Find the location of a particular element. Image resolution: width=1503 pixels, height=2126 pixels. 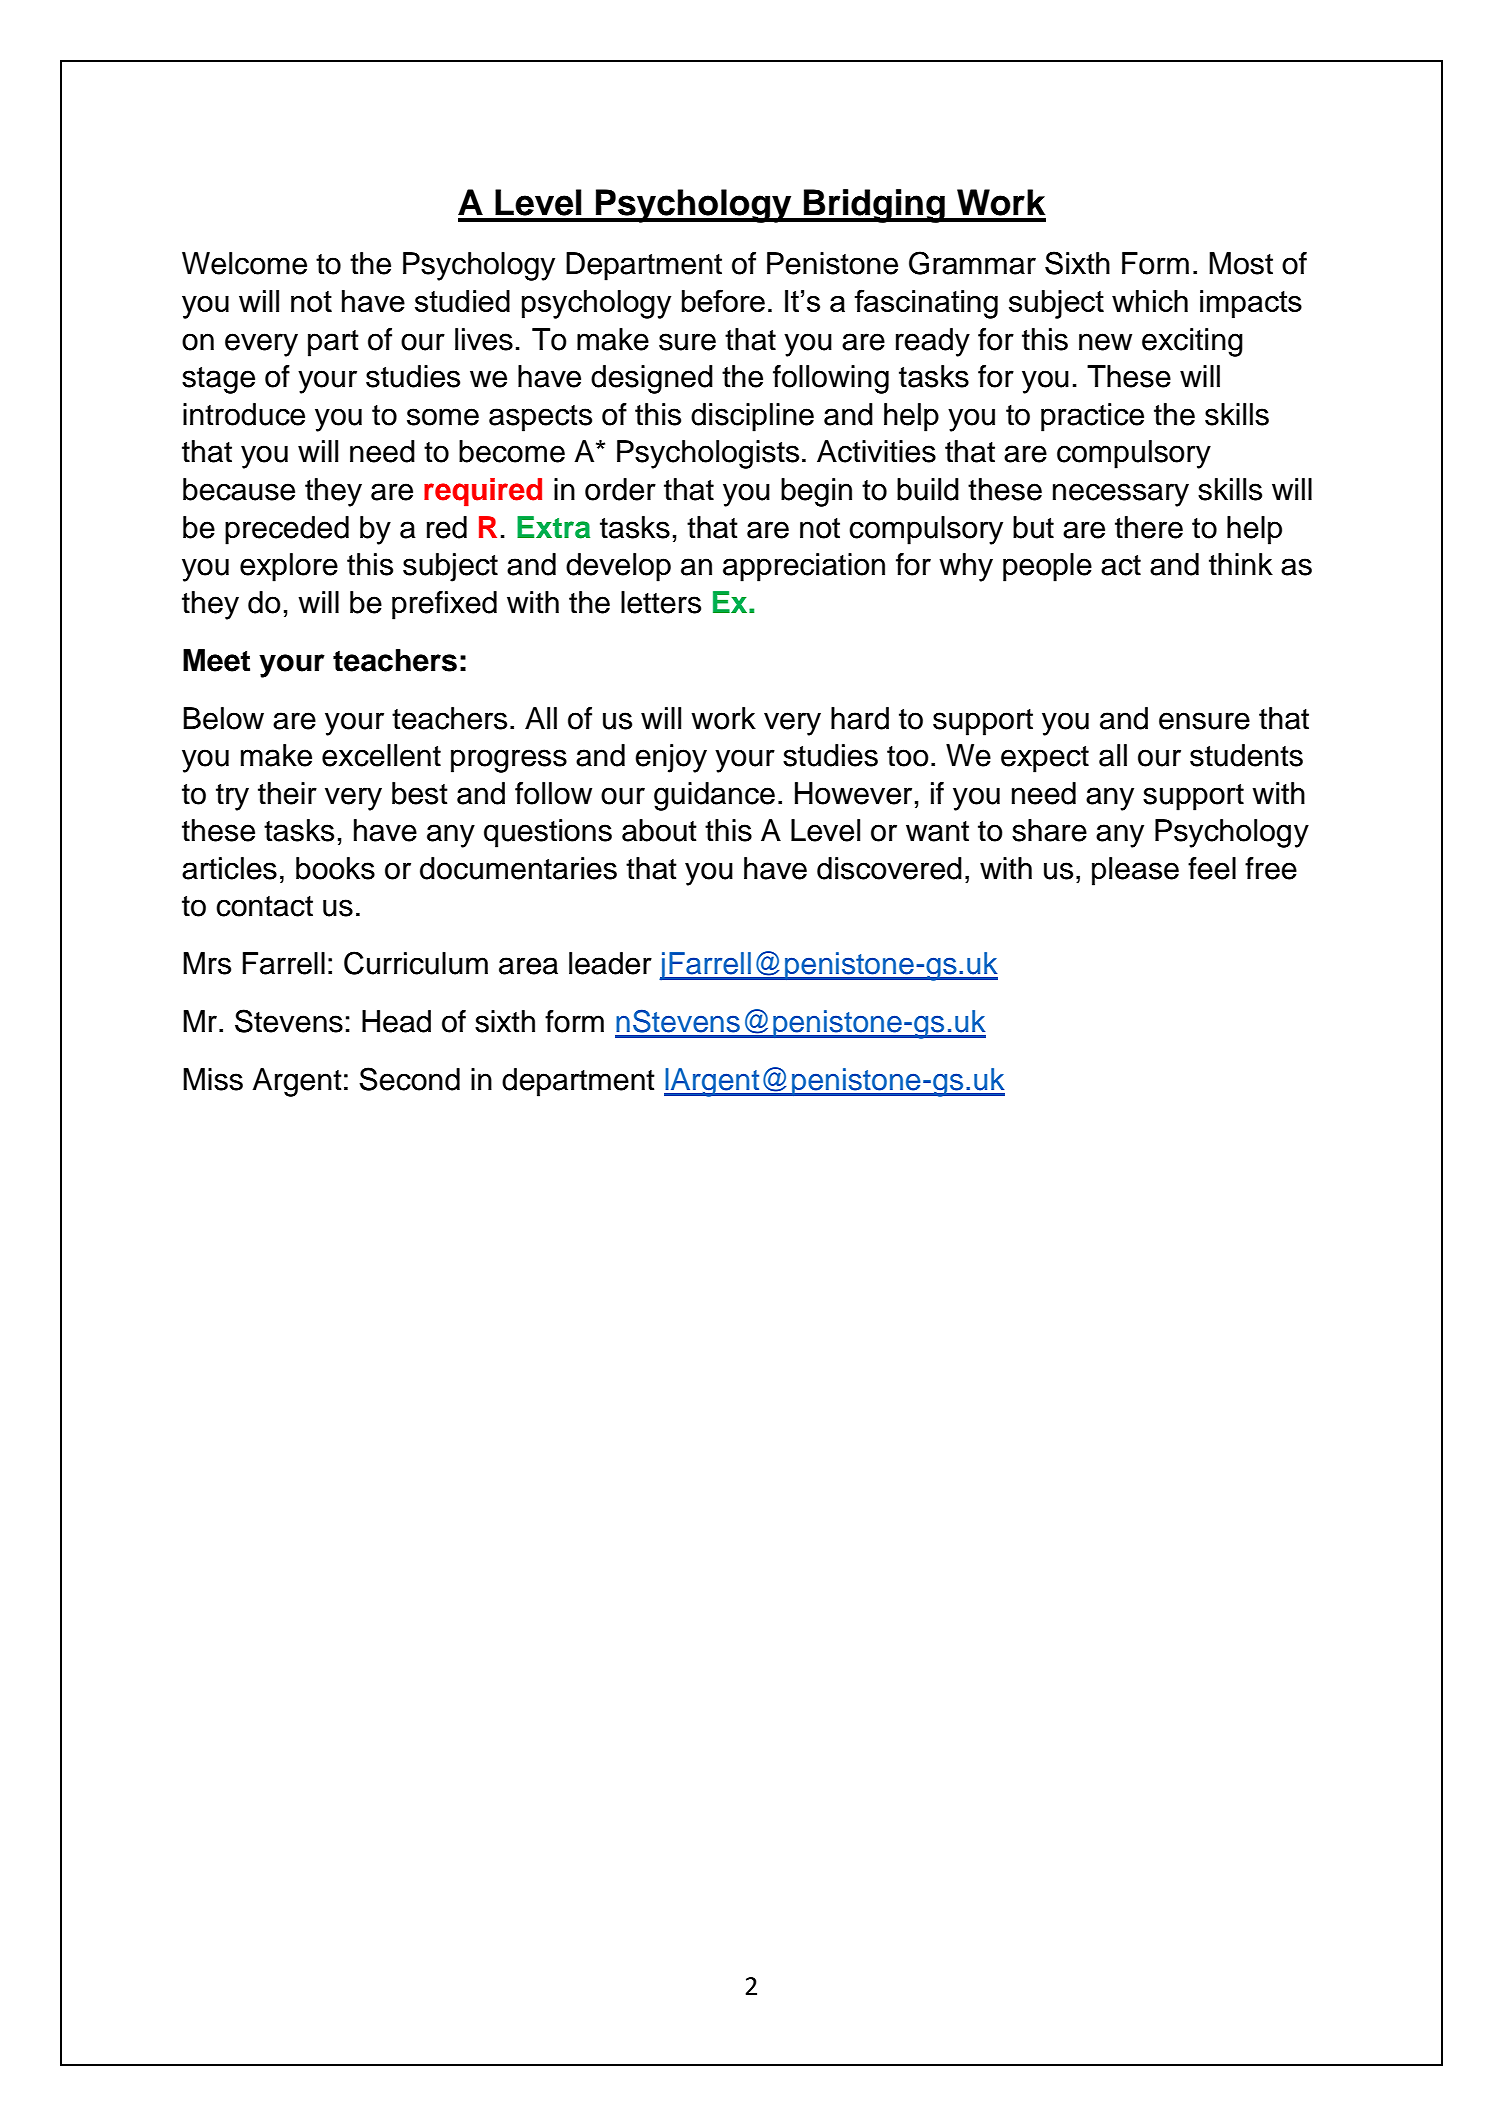

begin is located at coordinates (816, 492).
